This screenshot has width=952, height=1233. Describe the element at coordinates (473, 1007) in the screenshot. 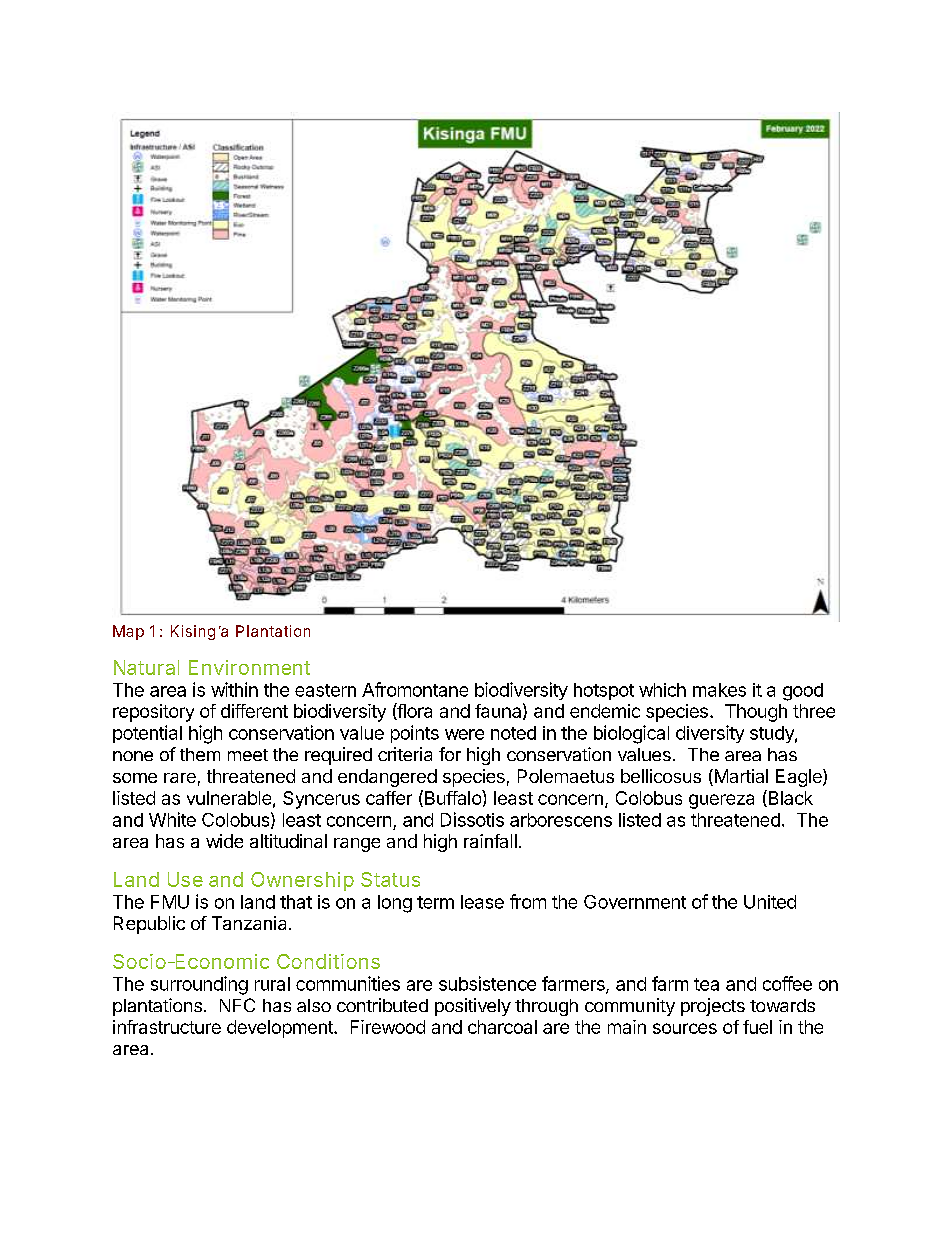

I see `positively` at that location.
